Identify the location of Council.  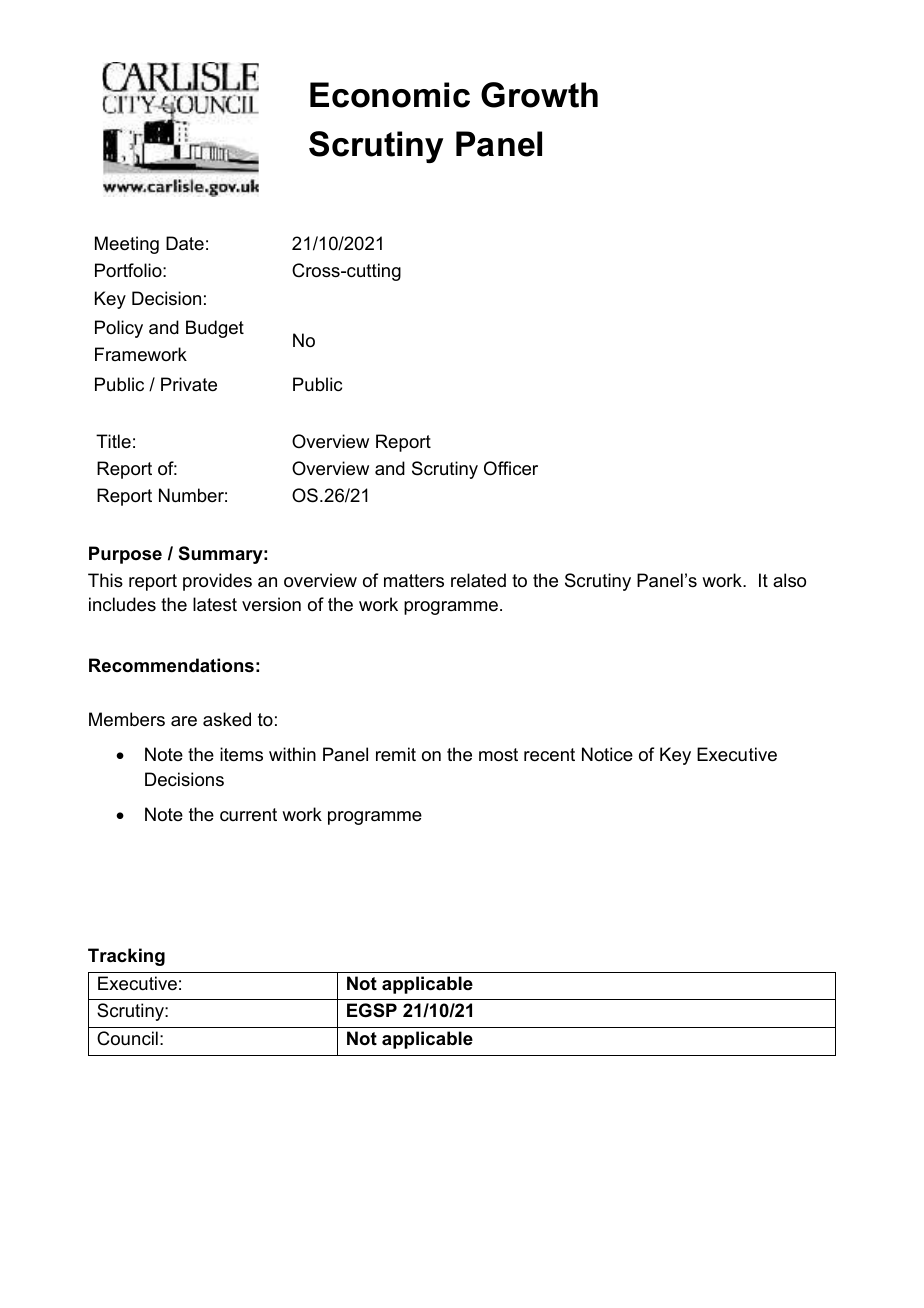
(127, 1038).
